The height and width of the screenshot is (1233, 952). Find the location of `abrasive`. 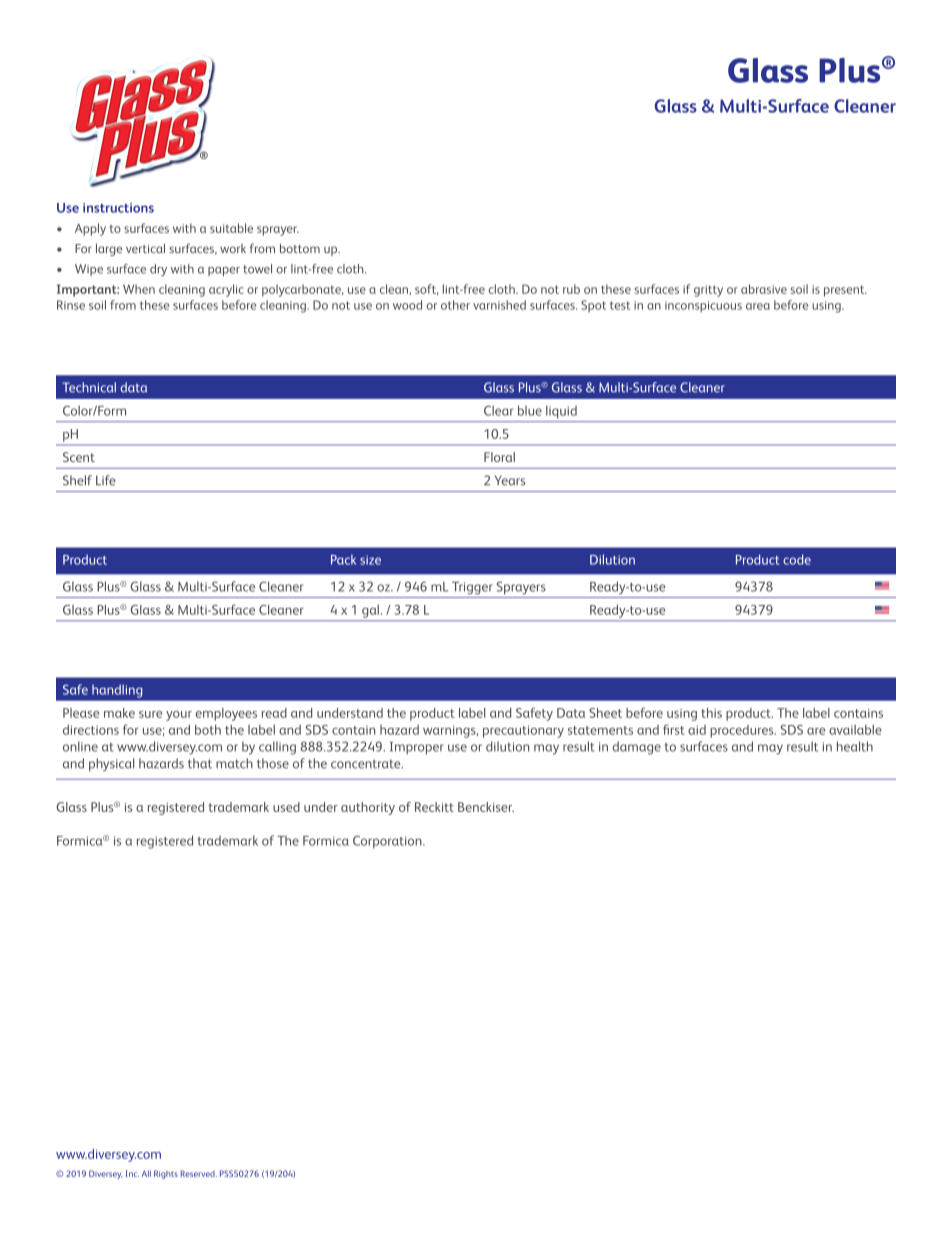

abrasive is located at coordinates (764, 289).
